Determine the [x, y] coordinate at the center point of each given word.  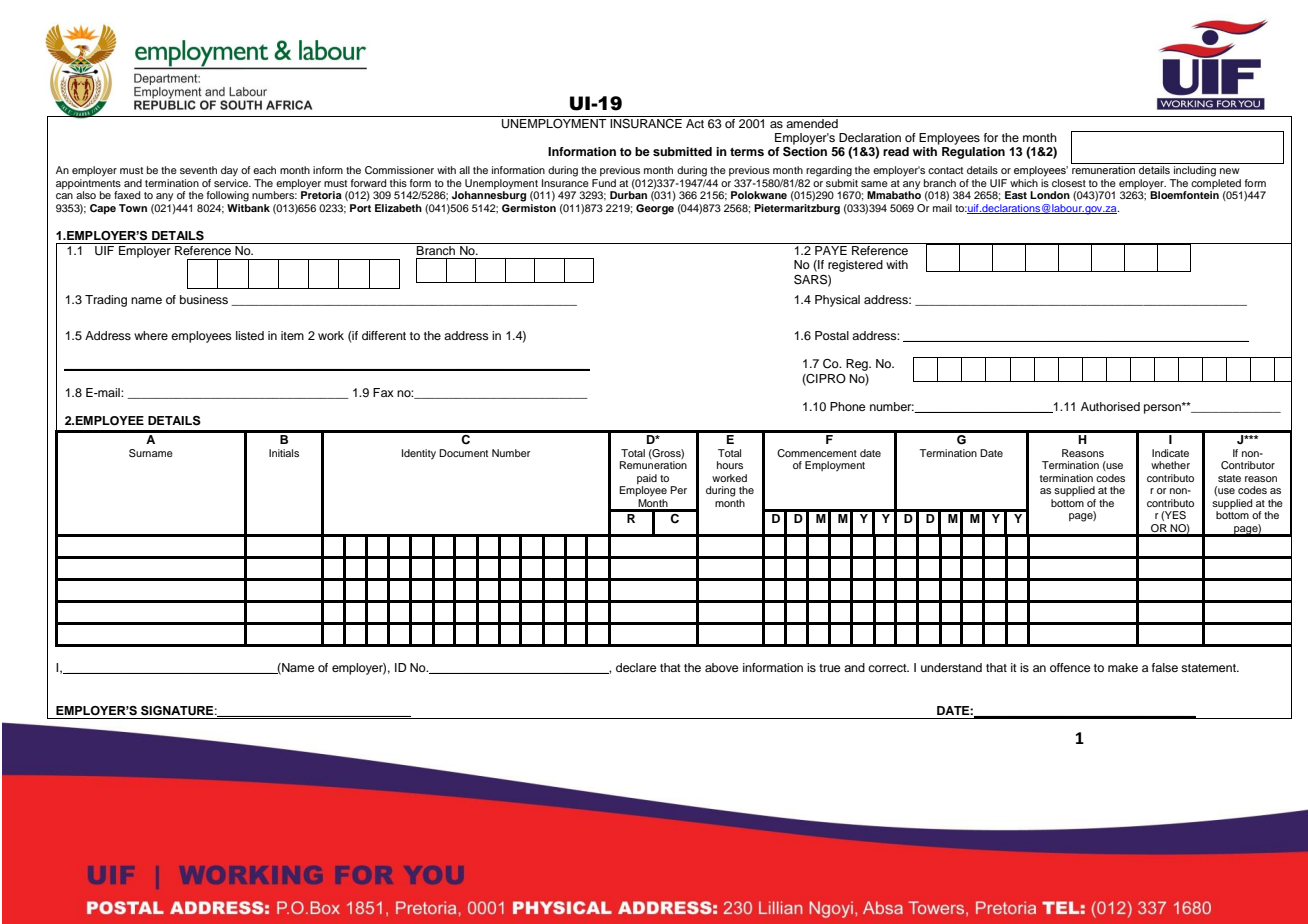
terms [747, 152]
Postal [832, 335]
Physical [837, 301]
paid [647, 479]
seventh [198, 170]
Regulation [973, 153]
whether [1170, 465]
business [204, 299]
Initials [284, 453]
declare [636, 667]
